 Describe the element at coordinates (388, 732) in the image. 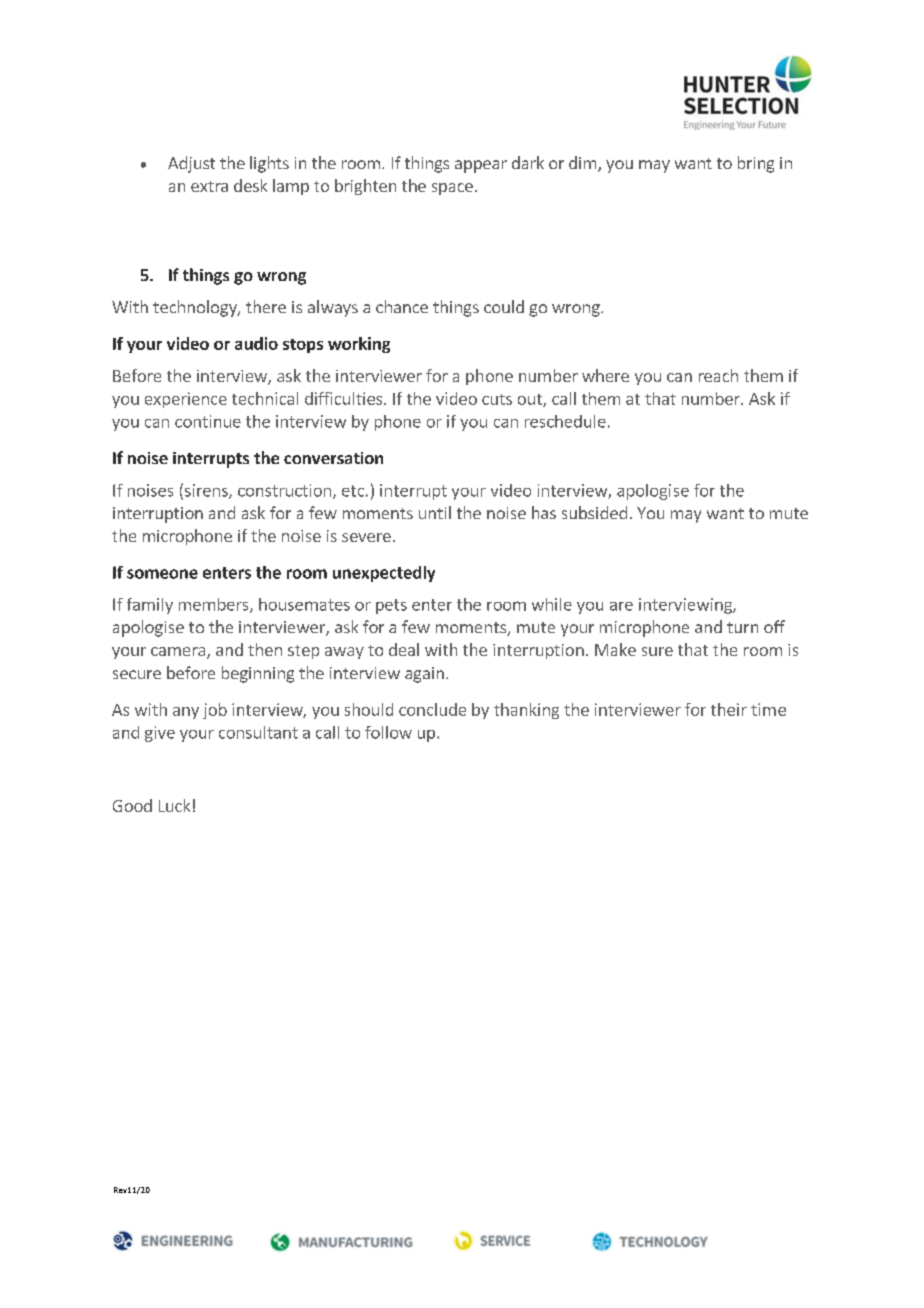

I see `follow` at that location.
